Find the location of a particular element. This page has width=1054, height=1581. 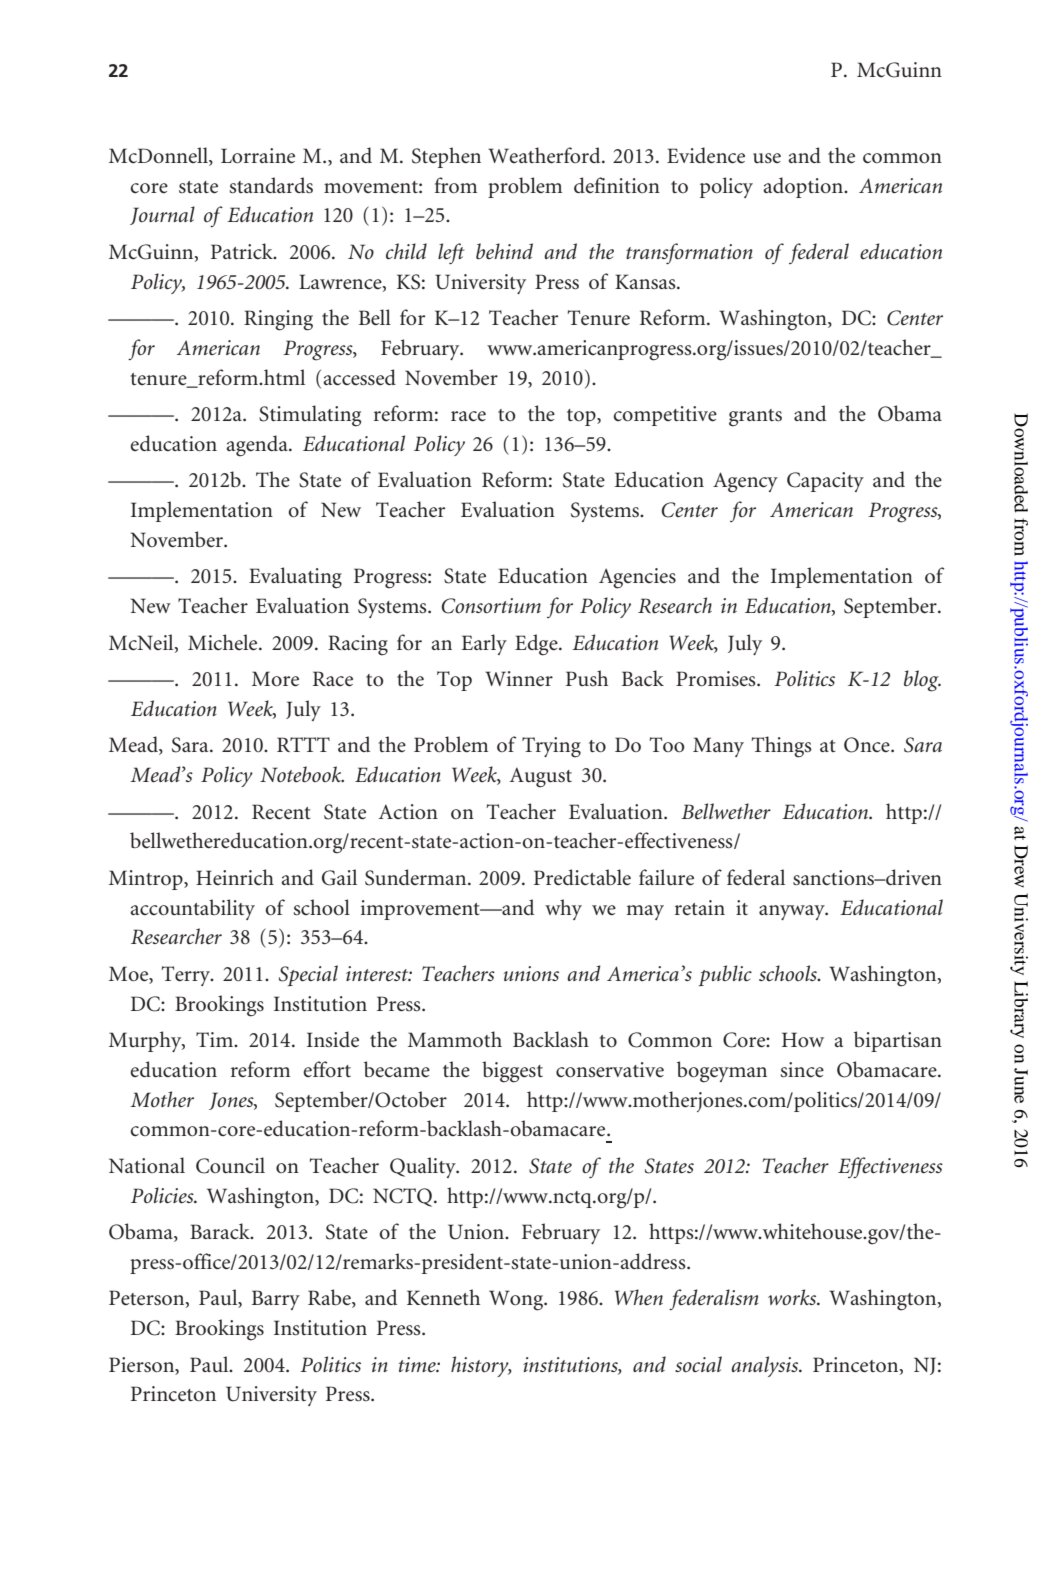

effort is located at coordinates (327, 1069).
